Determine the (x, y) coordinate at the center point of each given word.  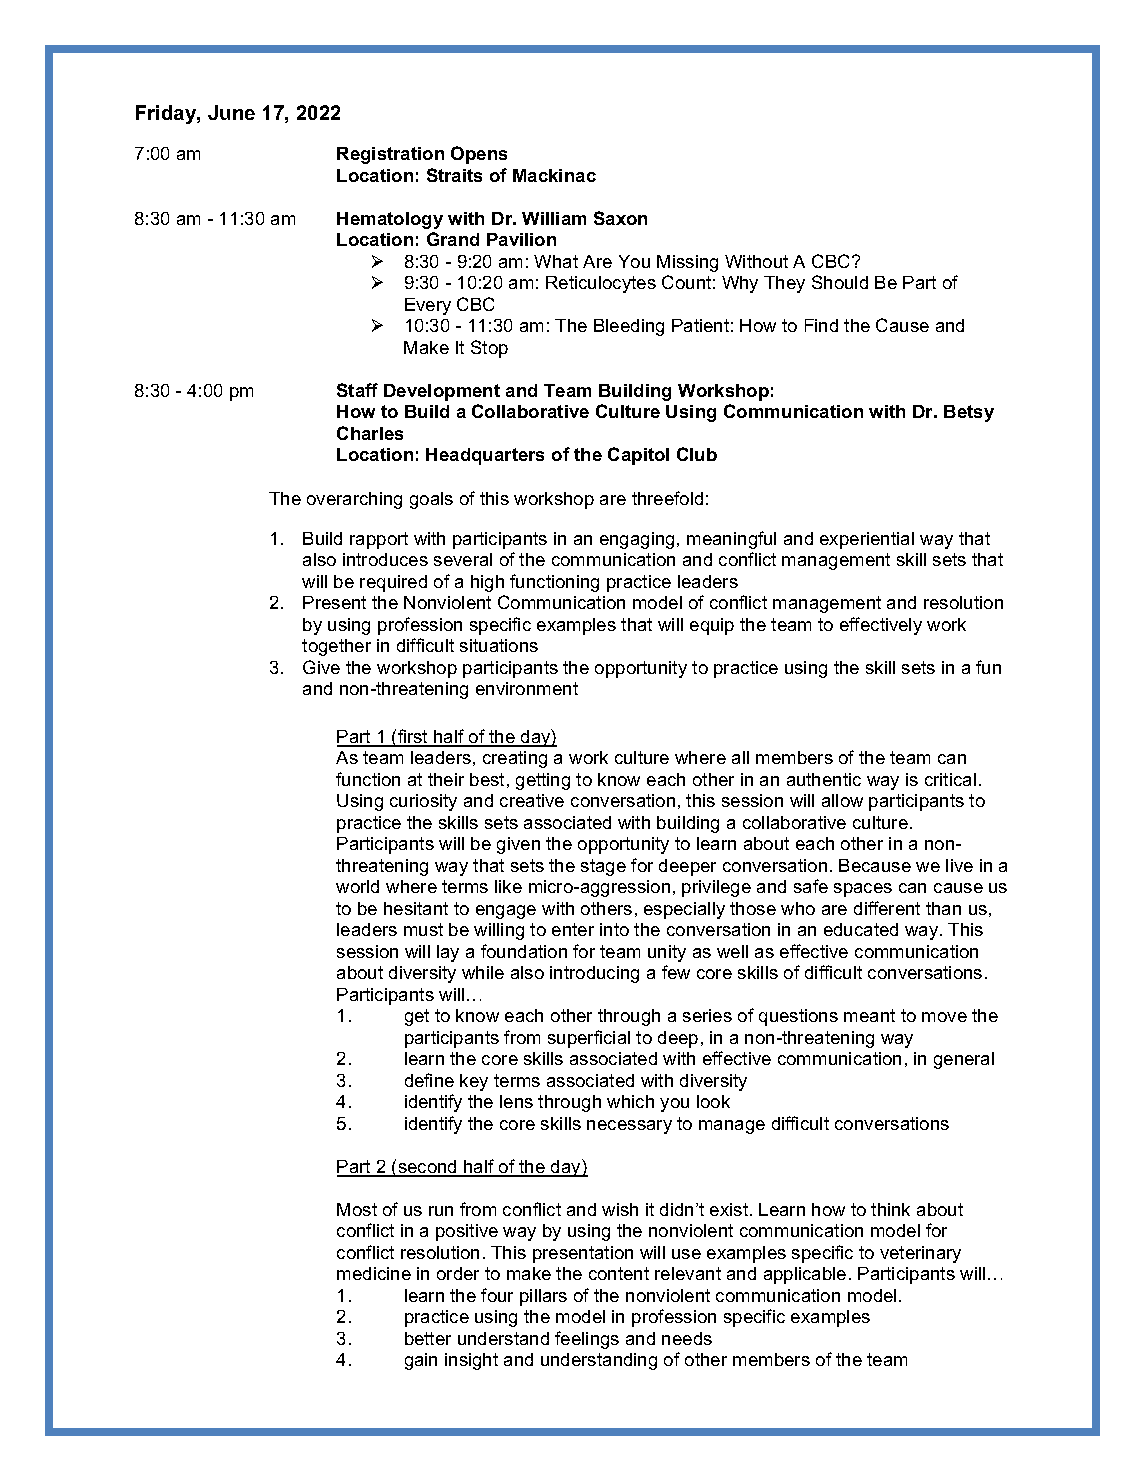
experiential (867, 540)
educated (861, 929)
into (614, 929)
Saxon (620, 218)
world (357, 886)
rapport (379, 540)
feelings (587, 1340)
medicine (374, 1273)
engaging (637, 540)
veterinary (920, 1254)
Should (840, 282)
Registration (390, 155)
